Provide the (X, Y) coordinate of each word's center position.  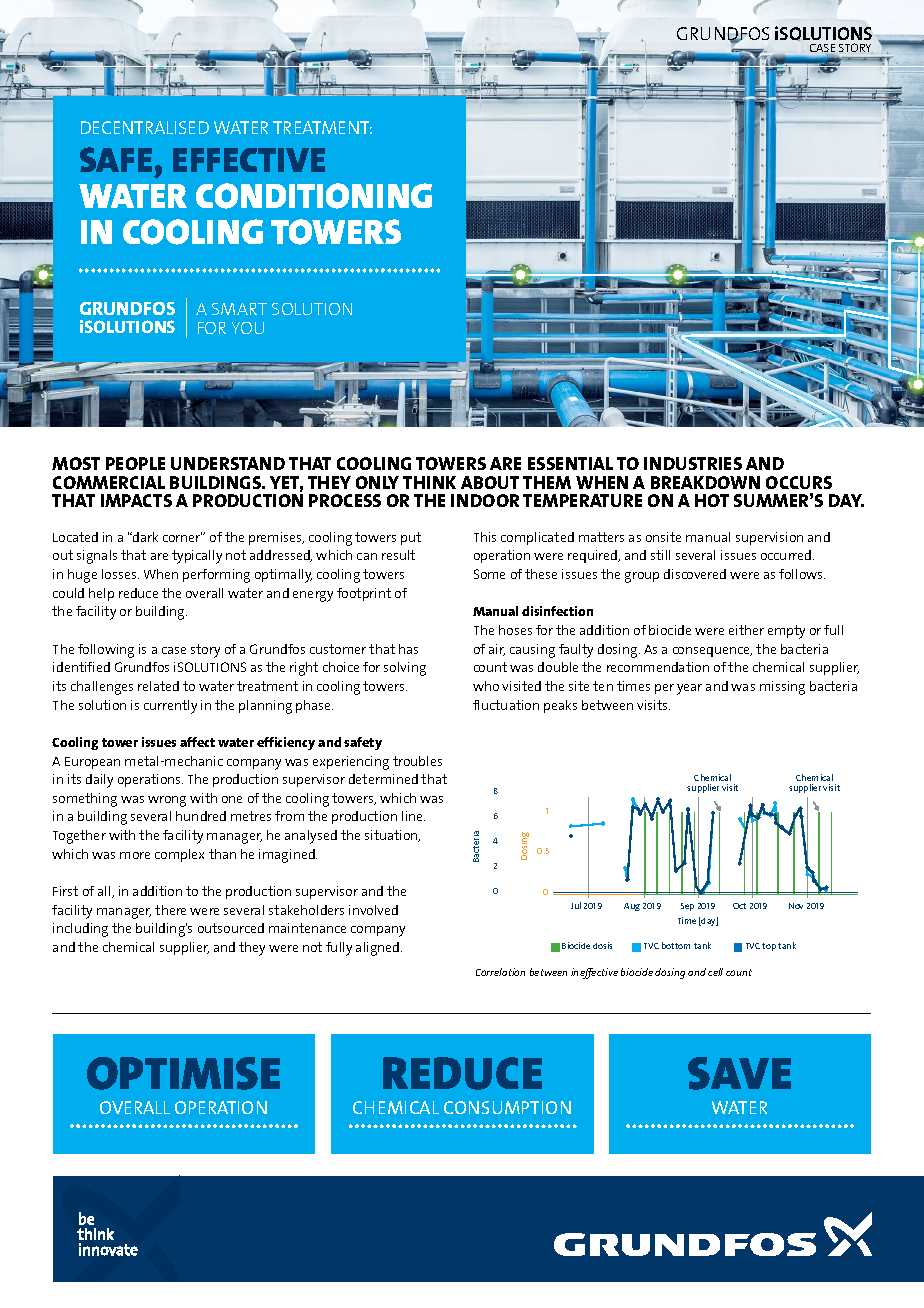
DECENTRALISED (145, 127)
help (101, 594)
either (746, 630)
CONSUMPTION (507, 1107)
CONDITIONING (314, 196)
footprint (364, 594)
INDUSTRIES (693, 463)
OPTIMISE (183, 1073)
